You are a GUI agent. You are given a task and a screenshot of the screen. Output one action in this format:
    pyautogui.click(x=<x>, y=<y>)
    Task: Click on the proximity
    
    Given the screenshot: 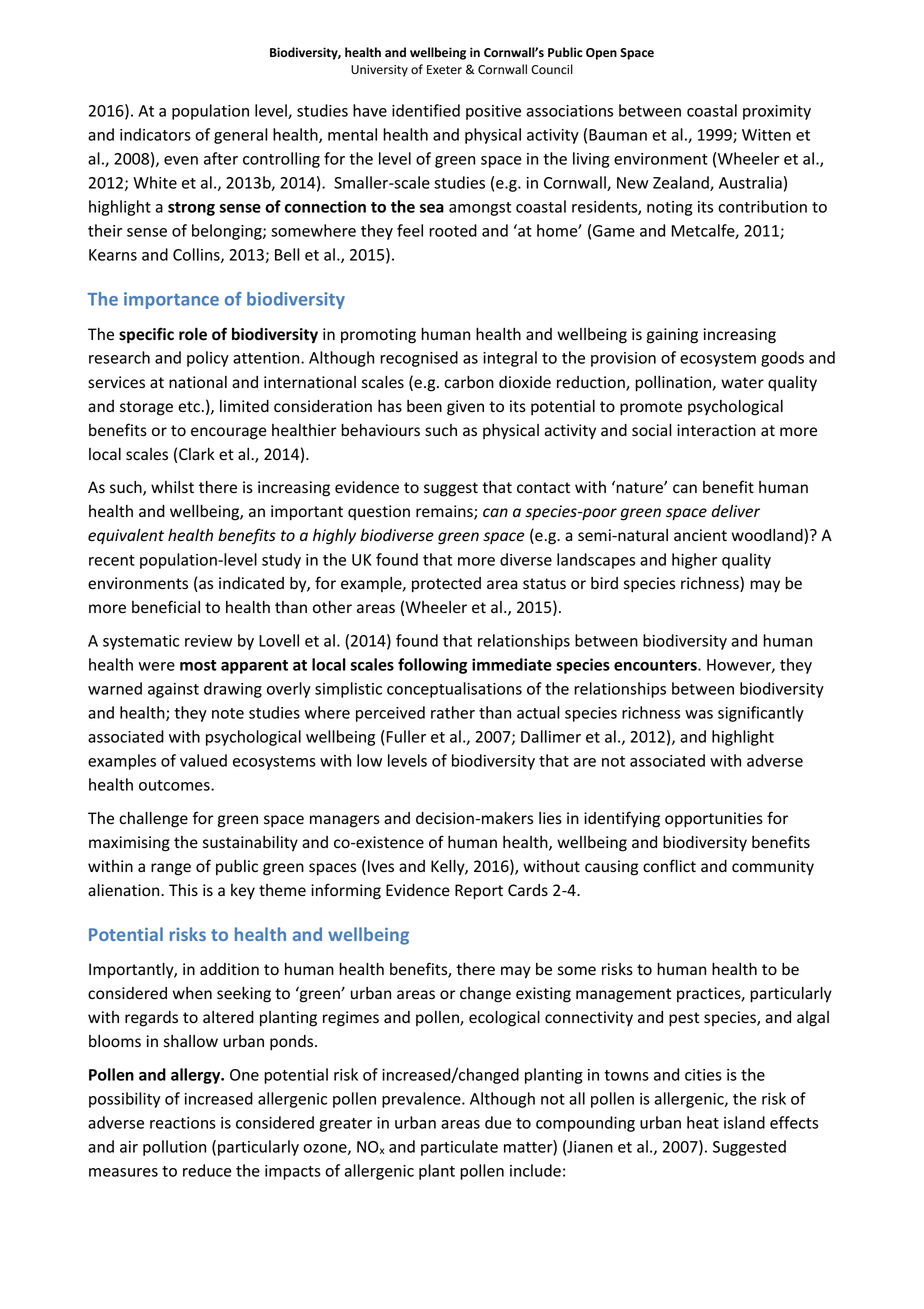 What is the action you would take?
    pyautogui.click(x=777, y=112)
